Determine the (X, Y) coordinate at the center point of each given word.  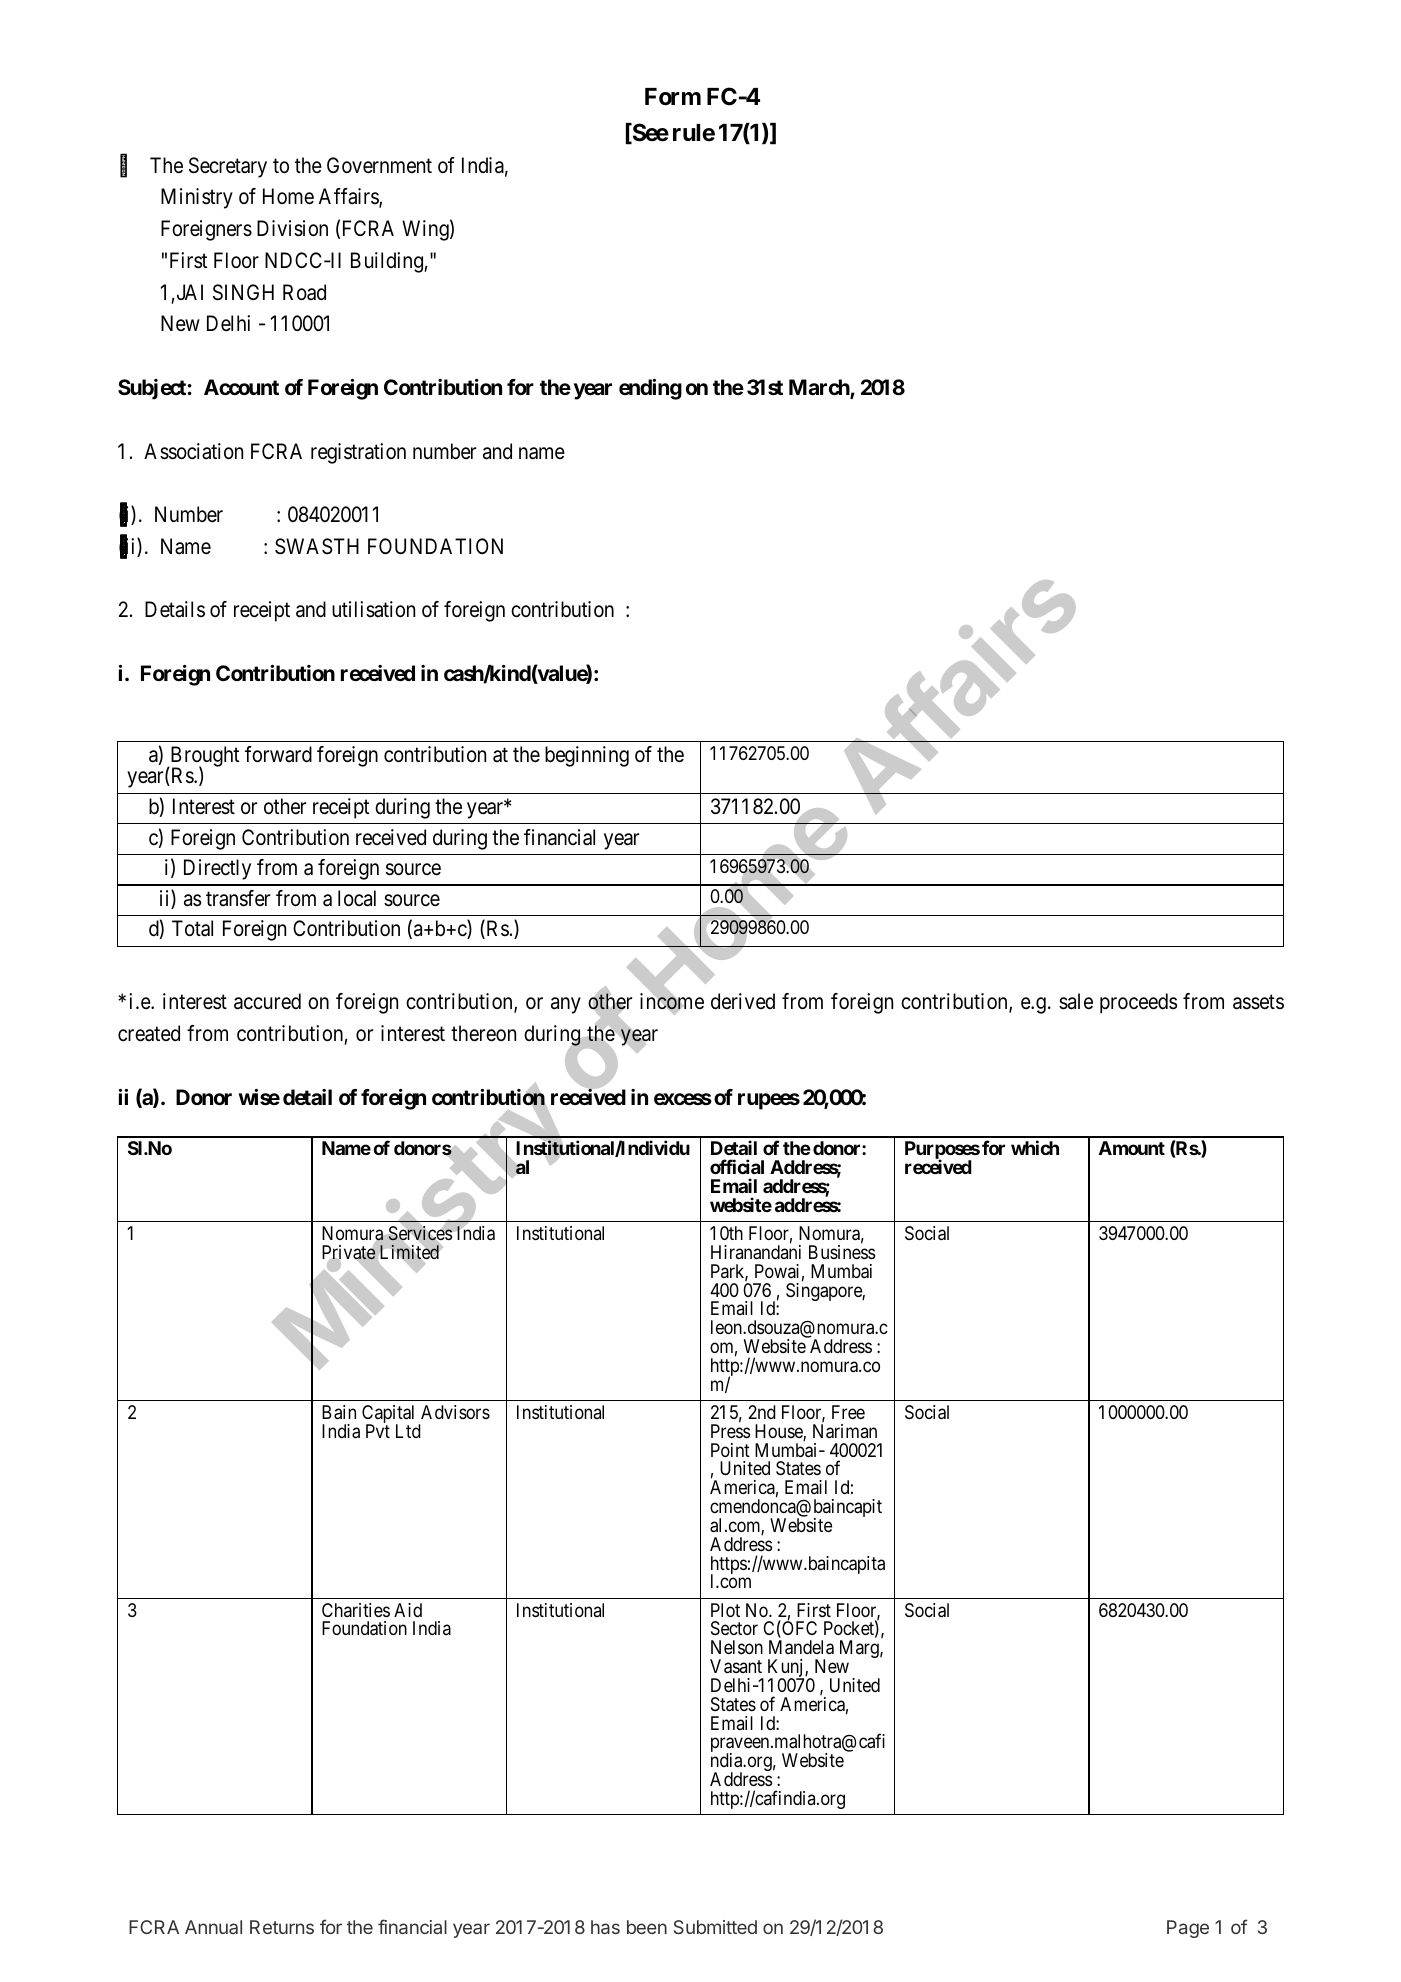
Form (673, 97)
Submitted (715, 1927)
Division (292, 228)
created (149, 1033)
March (820, 388)
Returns (282, 1927)
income (672, 1002)
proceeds (1139, 1003)
